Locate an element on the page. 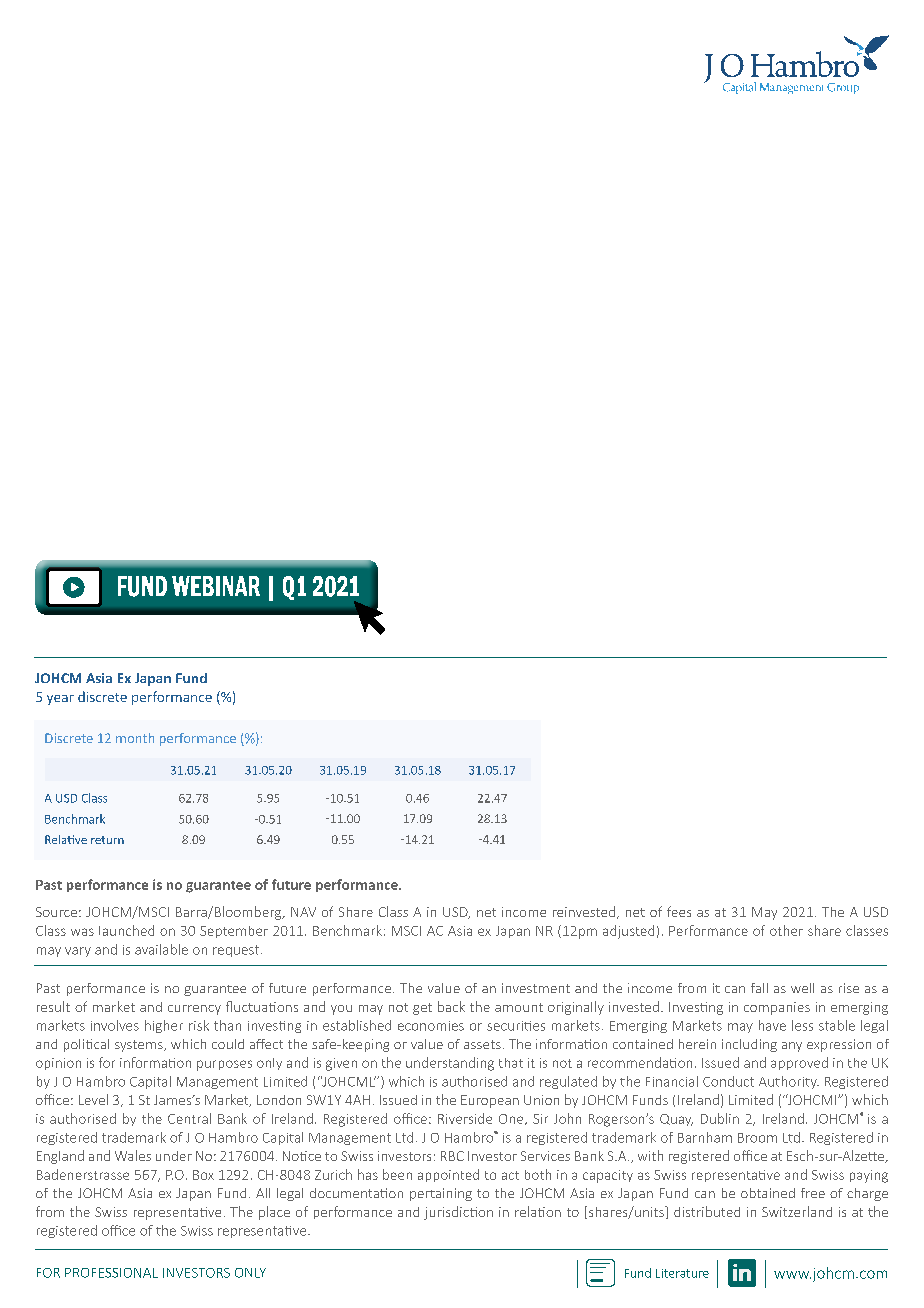 This document has height=1308, width=924. fees is located at coordinates (679, 911).
